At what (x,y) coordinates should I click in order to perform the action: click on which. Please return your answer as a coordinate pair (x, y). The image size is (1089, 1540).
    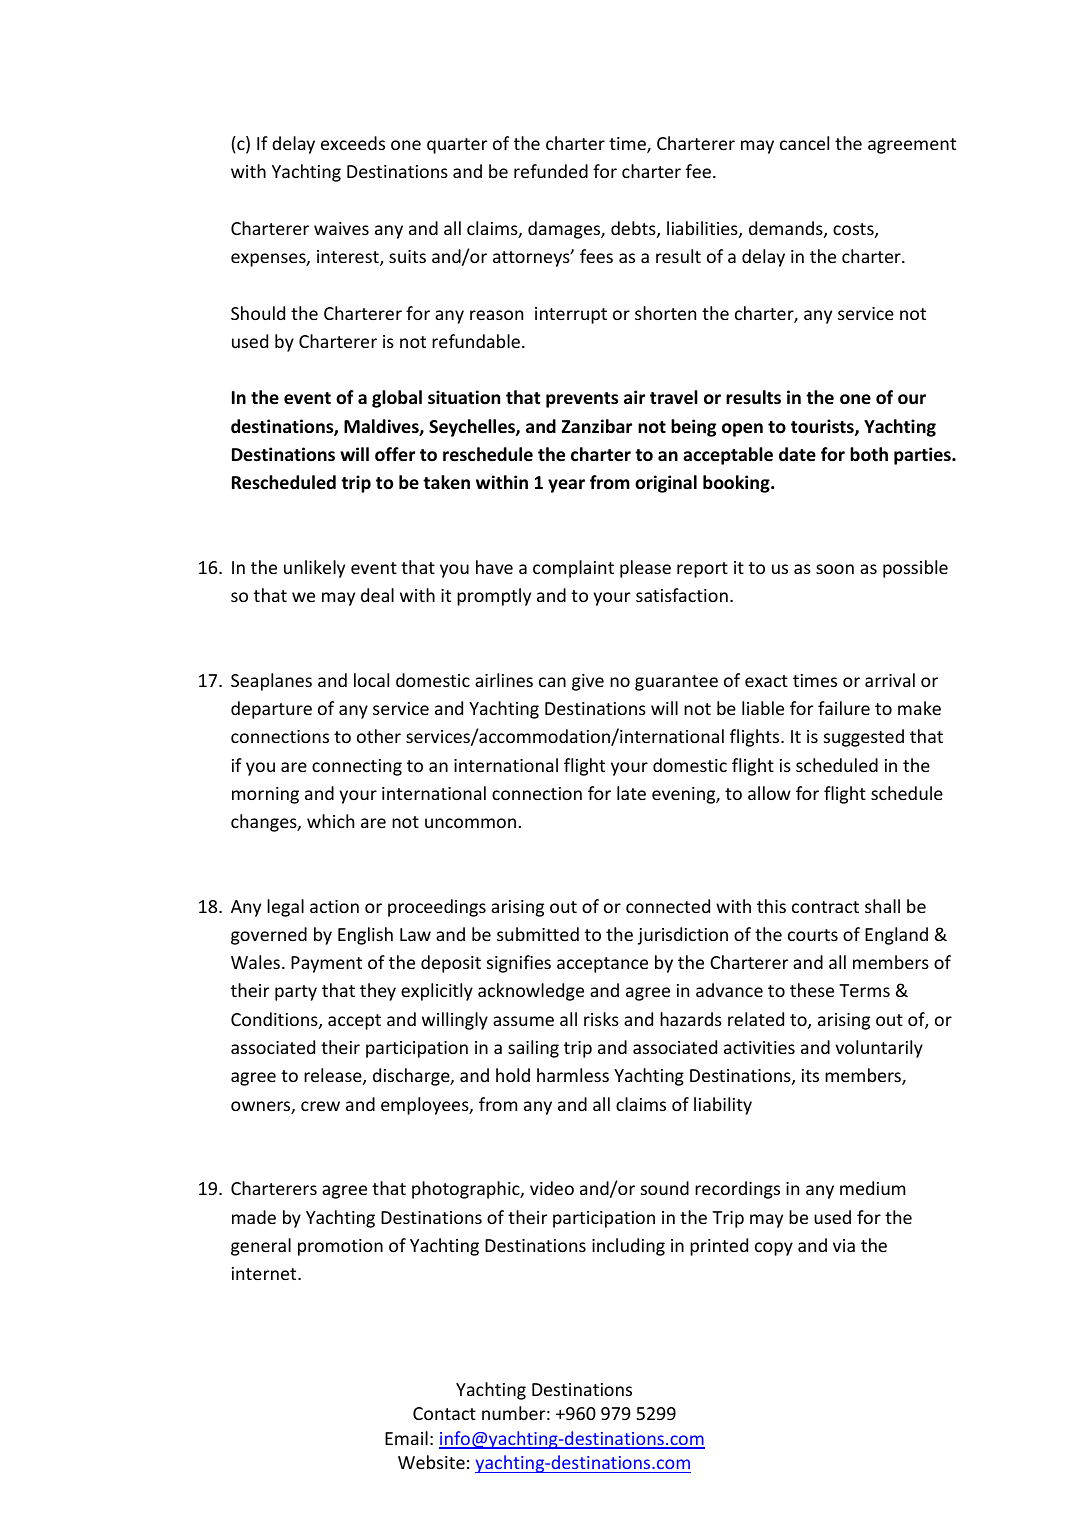
    Looking at the image, I should click on (330, 821).
